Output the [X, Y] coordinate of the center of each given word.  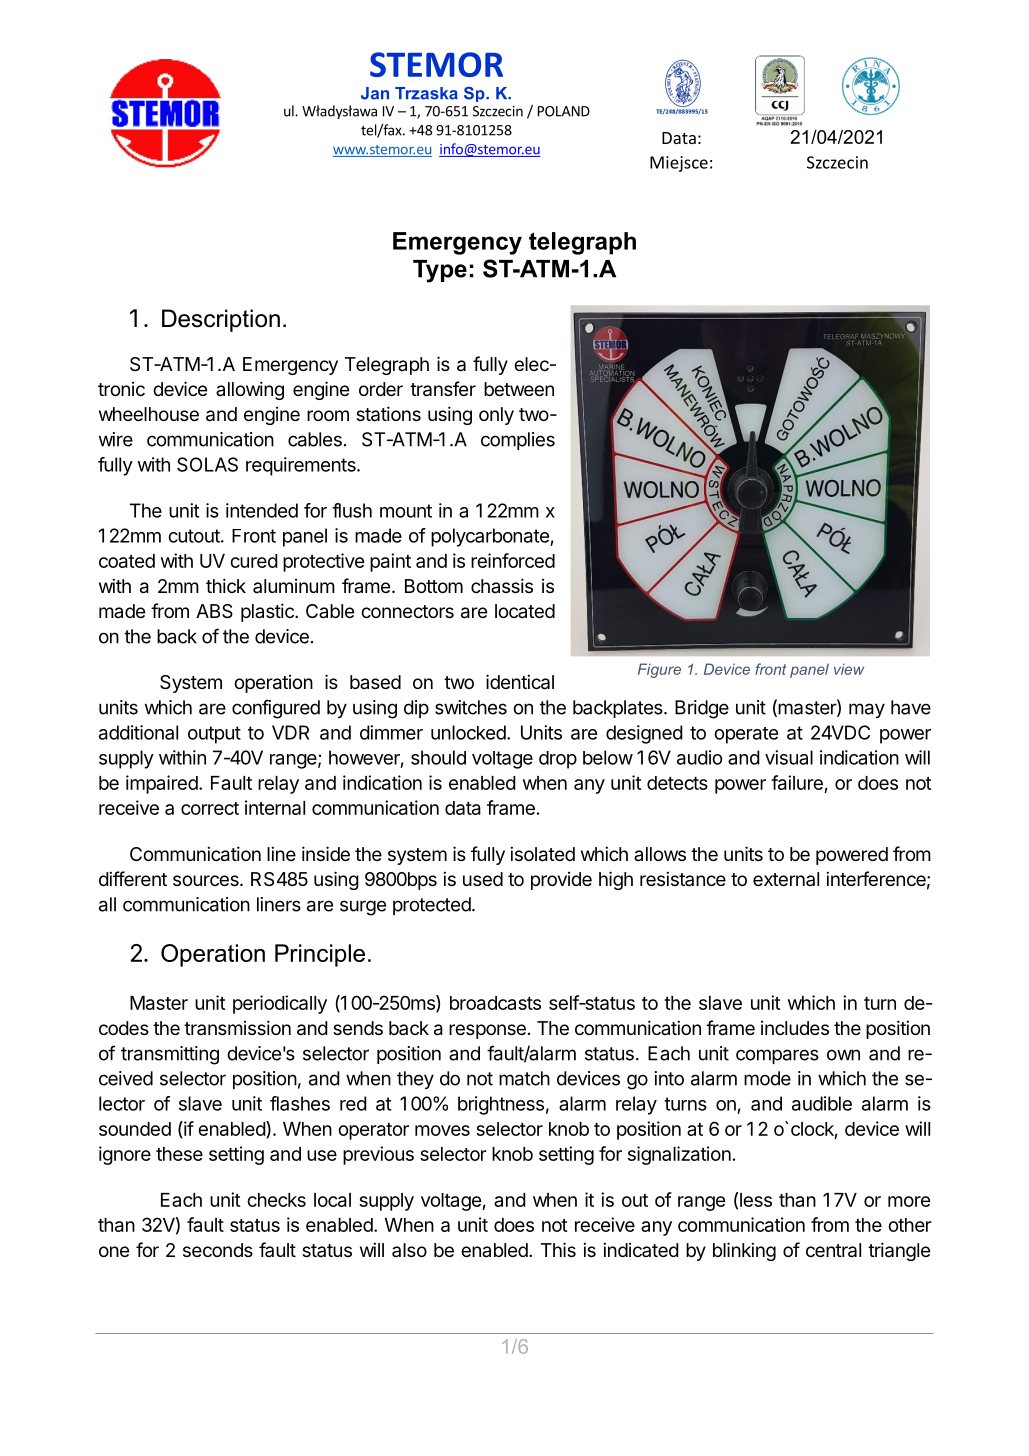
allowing [250, 390]
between [519, 389]
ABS [214, 611]
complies [518, 441]
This [558, 1249]
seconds [218, 1250]
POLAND [564, 111]
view [849, 669]
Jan [375, 93]
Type [440, 271]
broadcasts [495, 1003]
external [786, 879]
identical [520, 682]
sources [207, 880]
